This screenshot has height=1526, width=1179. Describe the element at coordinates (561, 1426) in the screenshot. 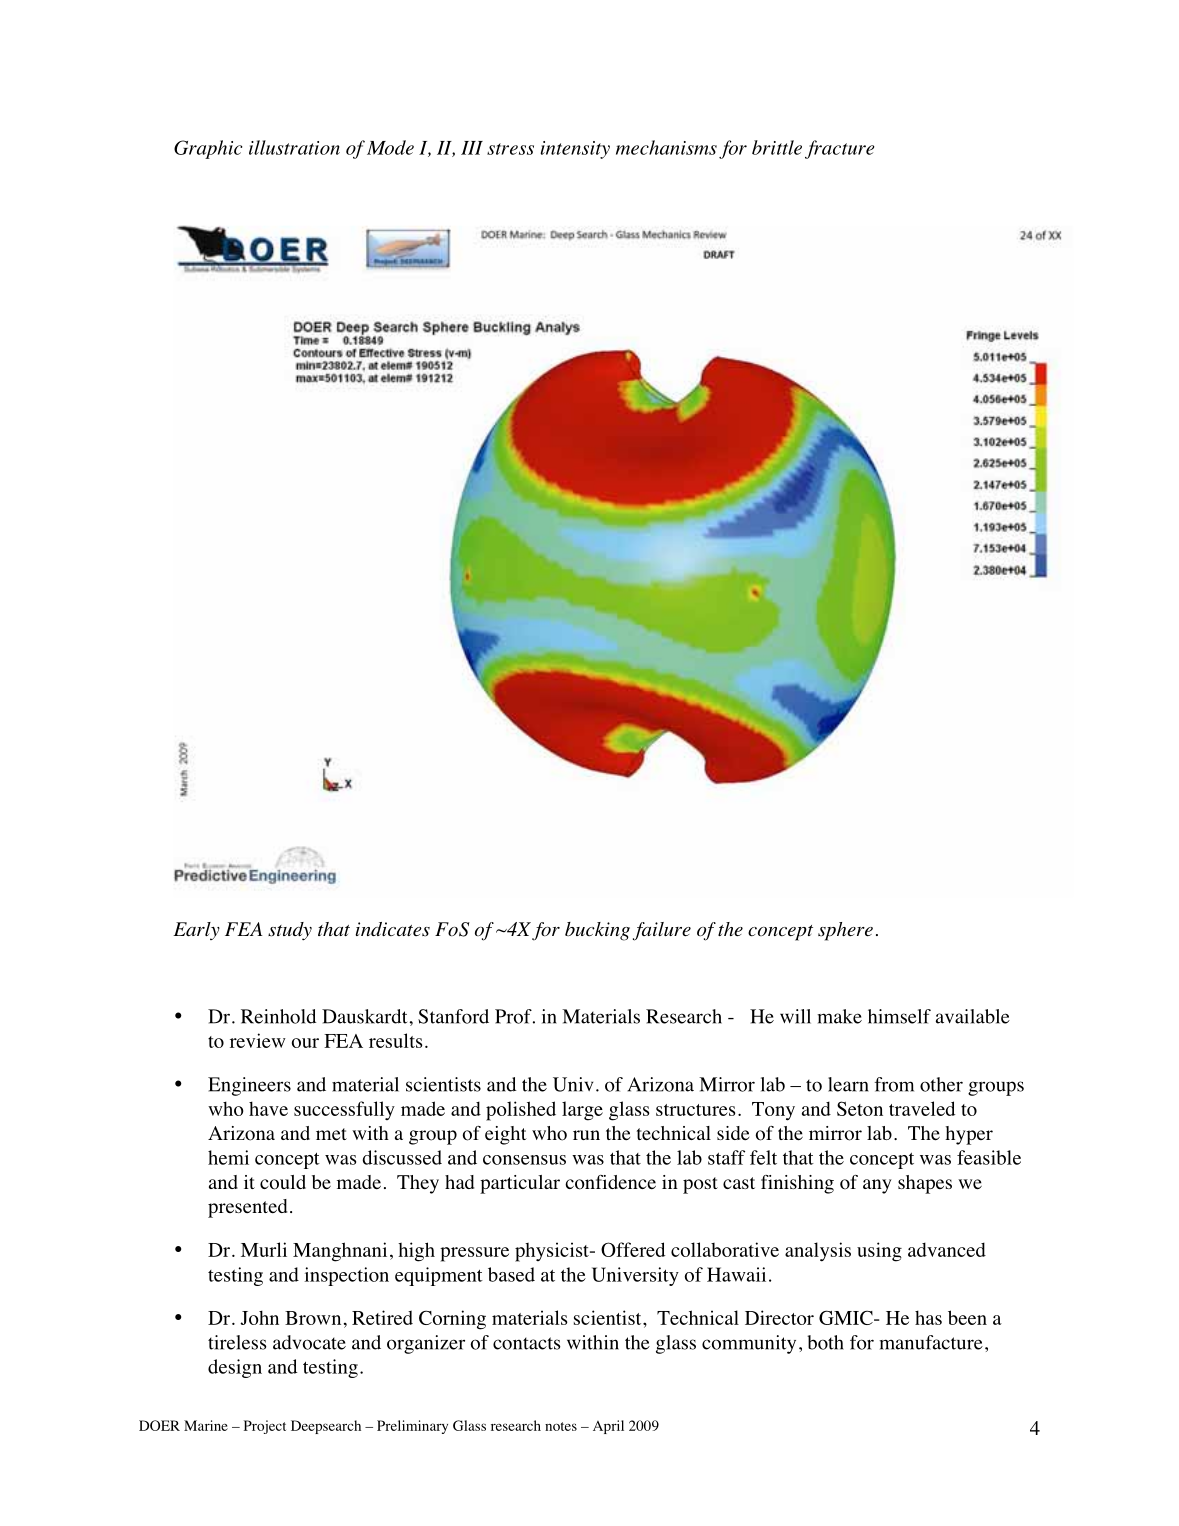

I see `notes` at that location.
